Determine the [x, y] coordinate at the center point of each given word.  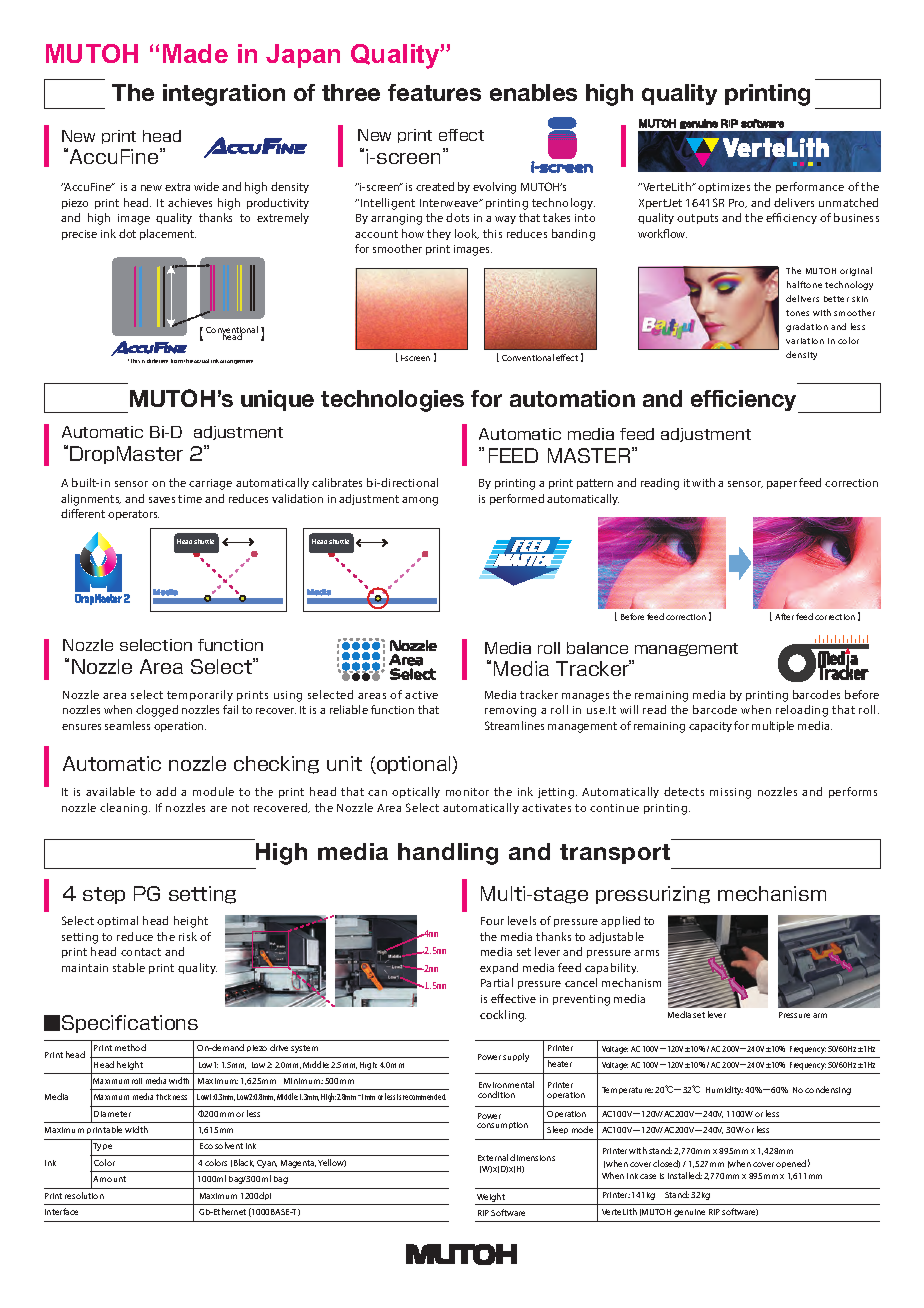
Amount [109, 1179]
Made [195, 53]
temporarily [200, 695]
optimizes [724, 188]
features [434, 92]
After [784, 616]
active [421, 695]
